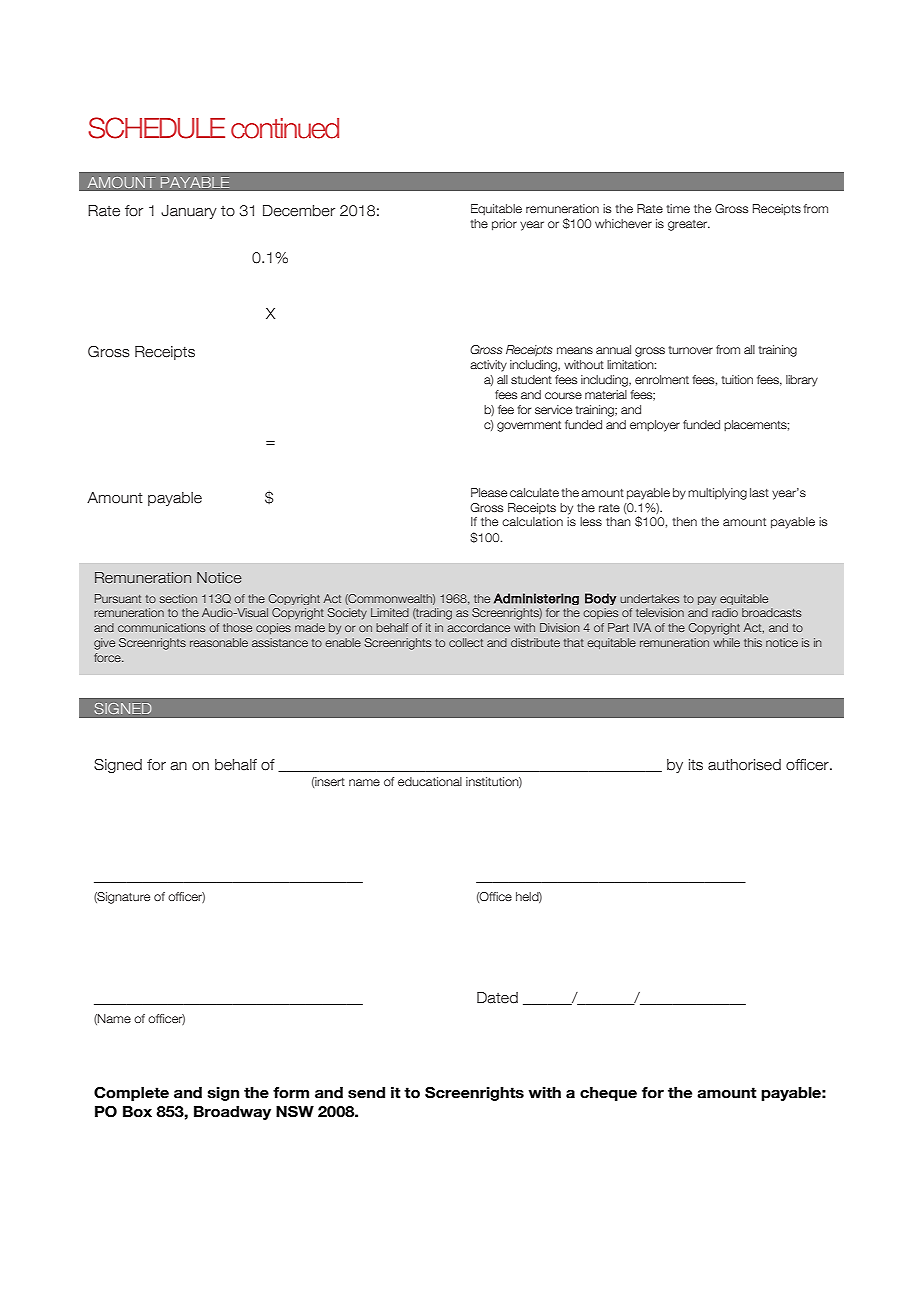 The image size is (924, 1308). I want to click on SCHEDULE, so click(156, 128).
